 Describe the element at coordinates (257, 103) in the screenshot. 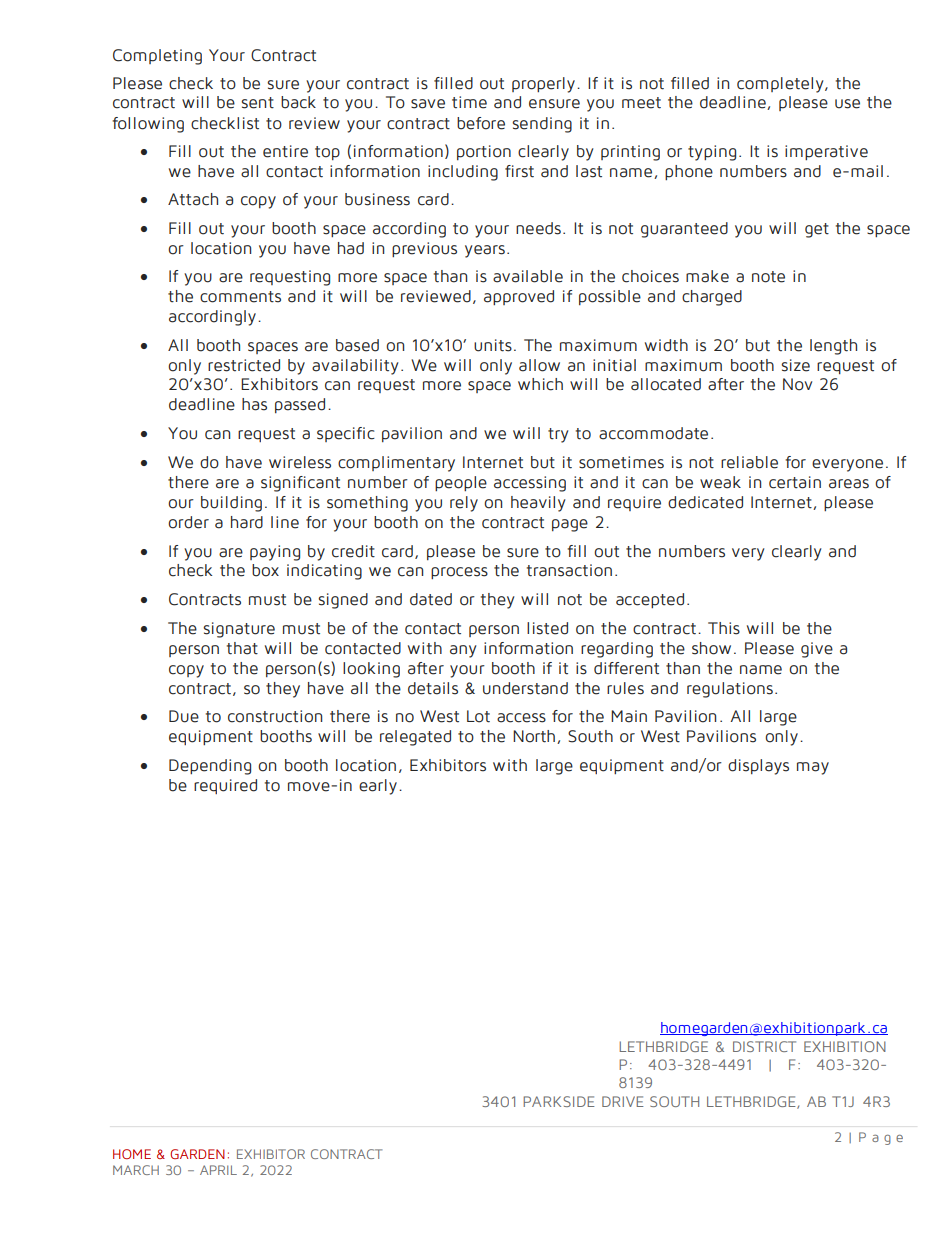

I see `sent` at that location.
